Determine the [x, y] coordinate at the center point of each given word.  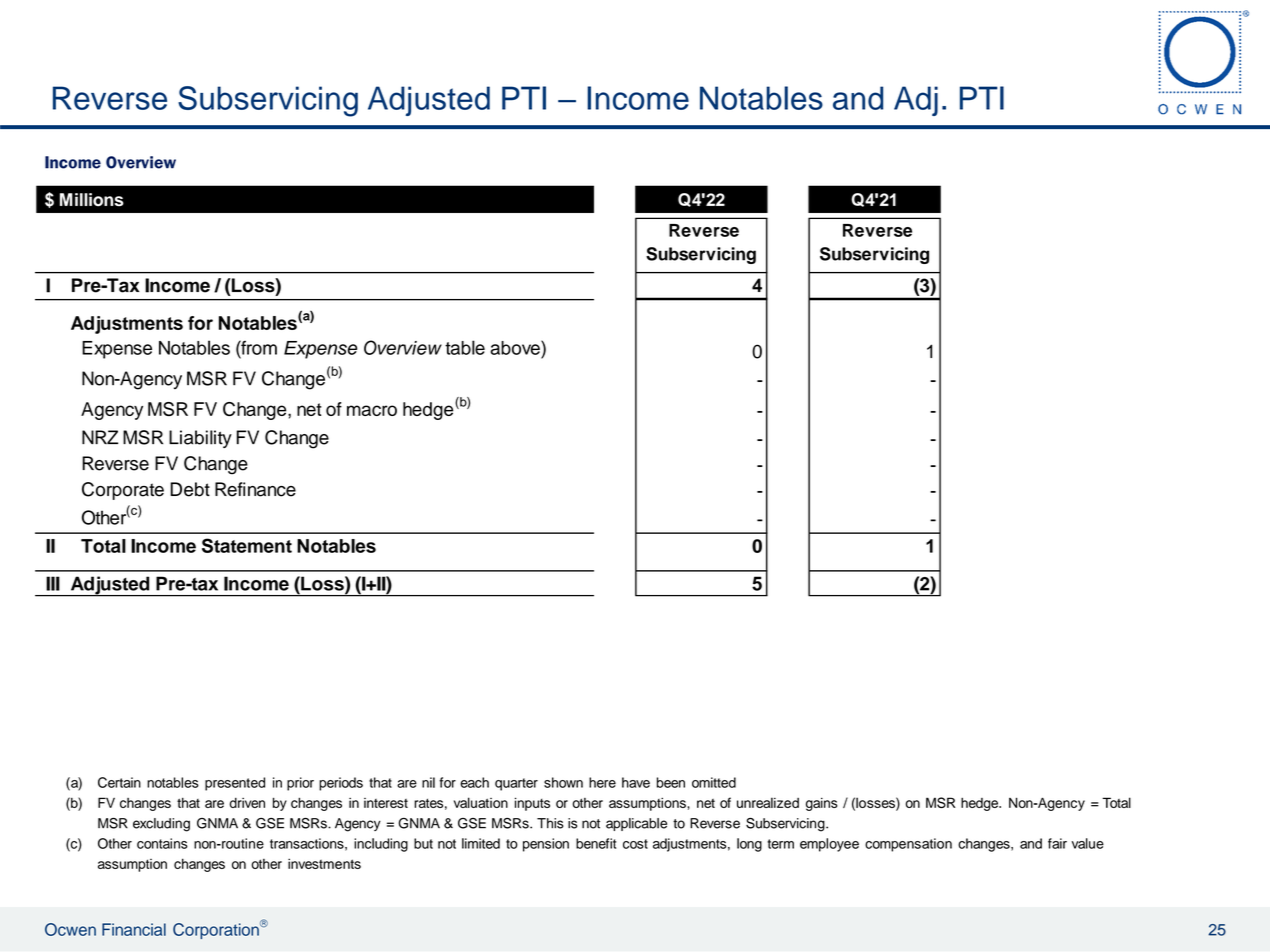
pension [546, 845]
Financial [134, 929]
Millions [92, 200]
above [516, 347]
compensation [908, 845]
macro [372, 410]
